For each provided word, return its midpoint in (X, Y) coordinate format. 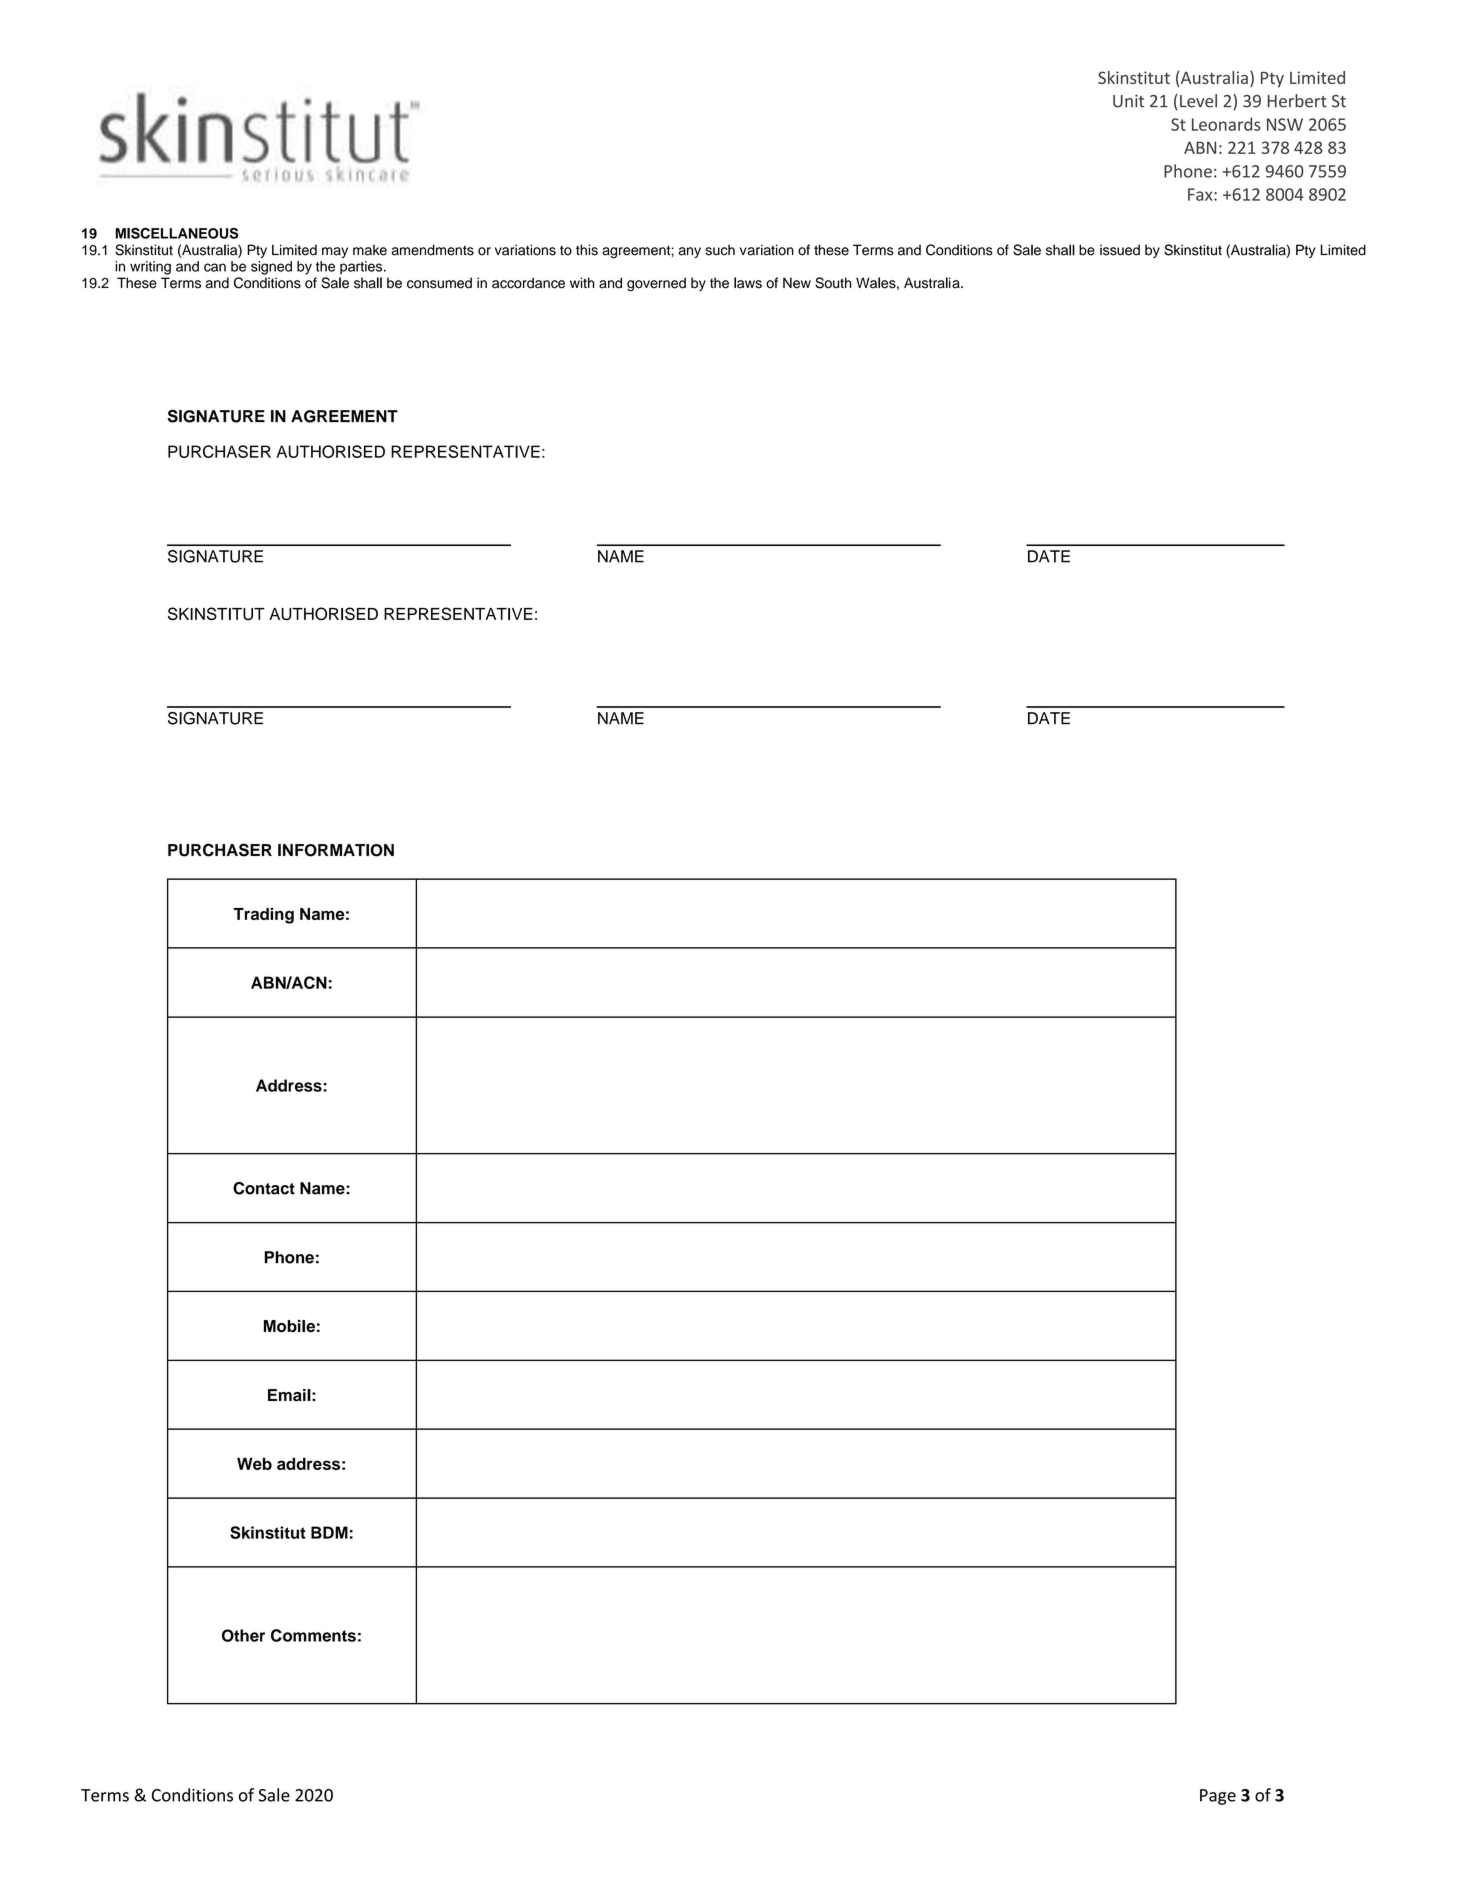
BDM (329, 1532)
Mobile (289, 1326)
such (720, 250)
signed (271, 268)
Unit (1128, 101)
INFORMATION (336, 850)
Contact (264, 1188)
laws (748, 283)
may (335, 252)
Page (1218, 1797)
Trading (263, 915)
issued (1120, 250)
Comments (313, 1635)
